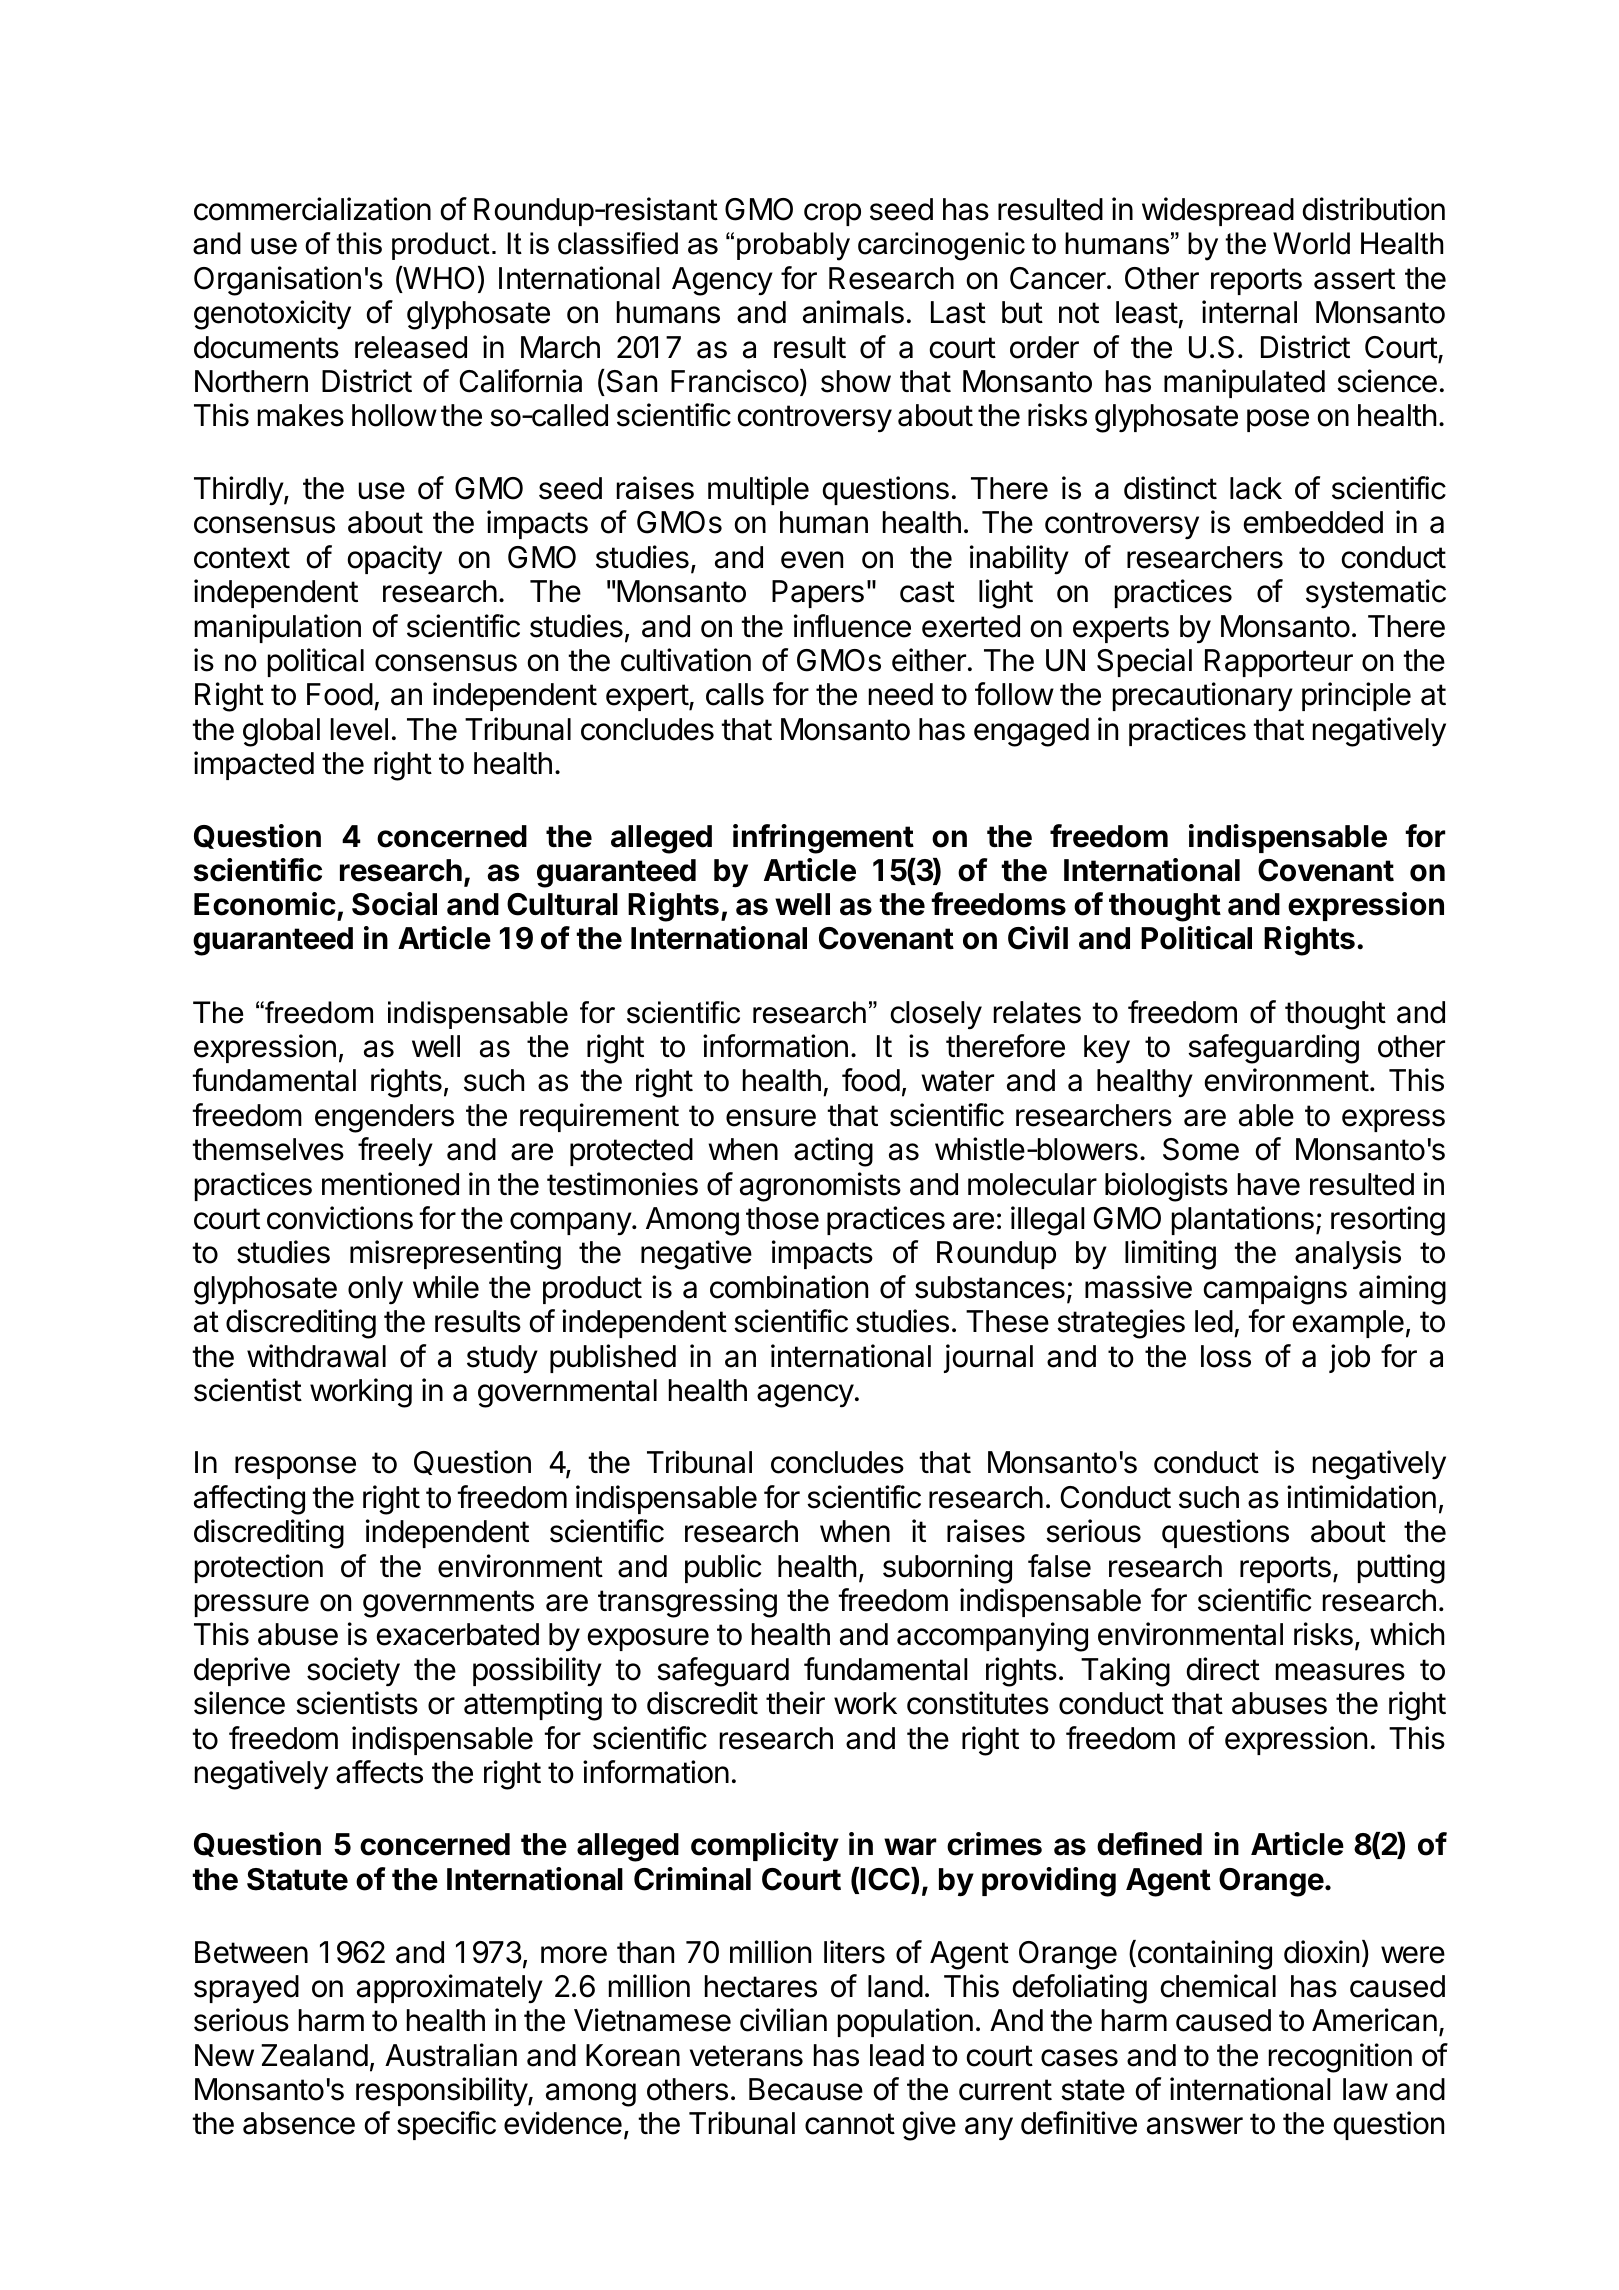 The image size is (1619, 2290). What do you see at coordinates (394, 904) in the document?
I see `Social` at bounding box center [394, 904].
